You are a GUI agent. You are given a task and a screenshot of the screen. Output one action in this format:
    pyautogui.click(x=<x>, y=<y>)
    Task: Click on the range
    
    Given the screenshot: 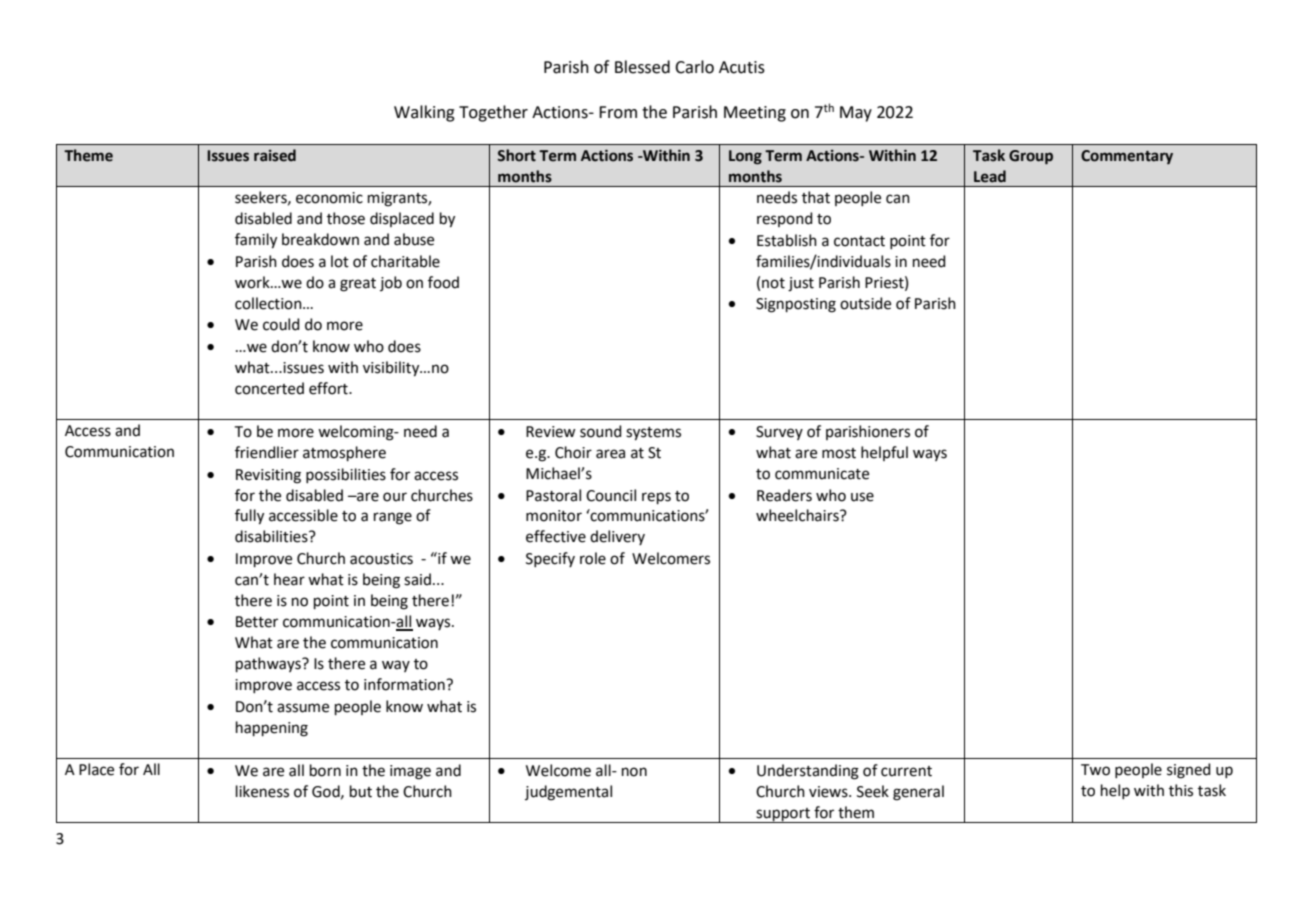 What is the action you would take?
    pyautogui.click(x=393, y=518)
